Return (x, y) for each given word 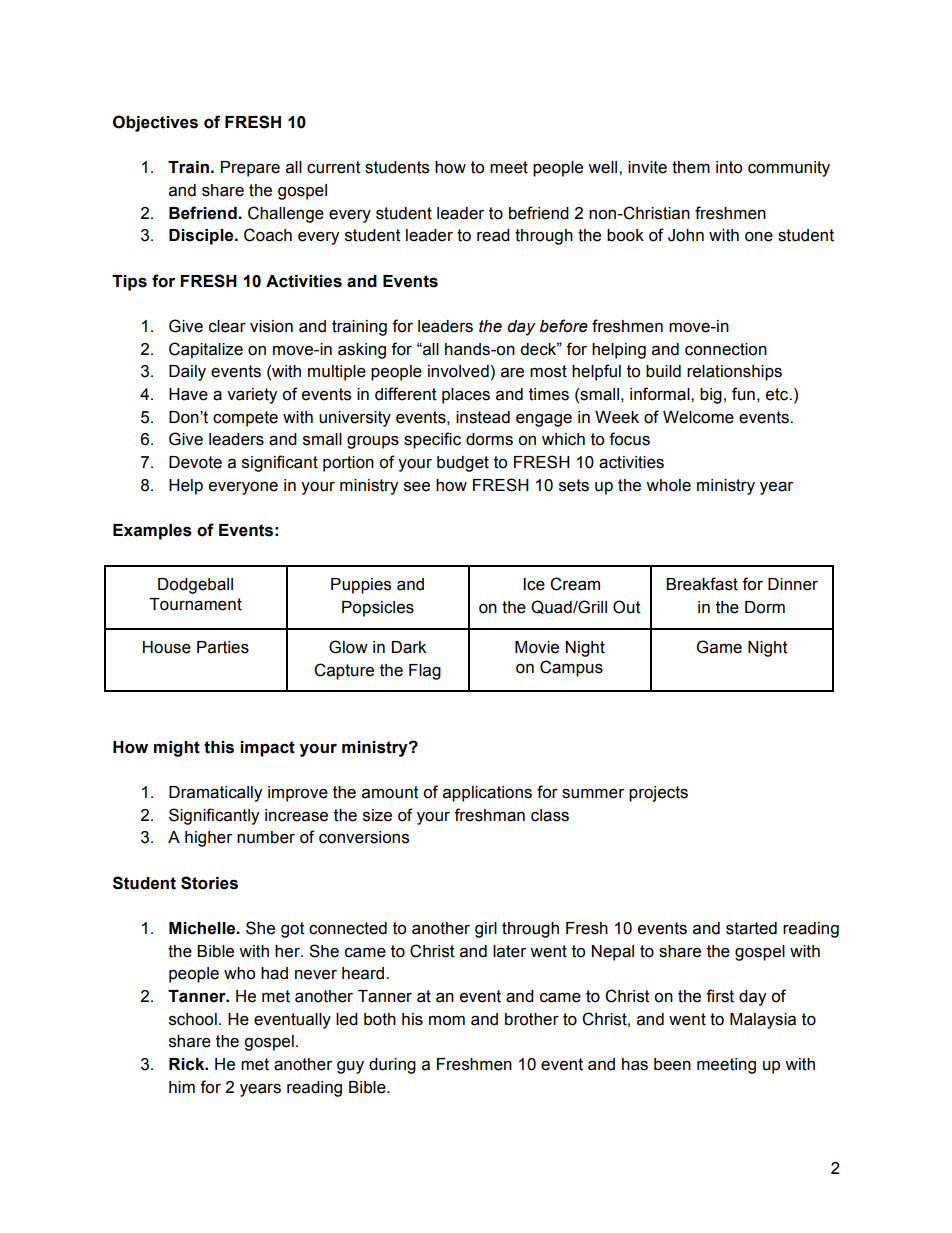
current (334, 167)
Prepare (250, 169)
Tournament (195, 604)
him (182, 1087)
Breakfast (702, 584)
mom (447, 1021)
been (672, 1064)
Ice (534, 584)
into (729, 167)
